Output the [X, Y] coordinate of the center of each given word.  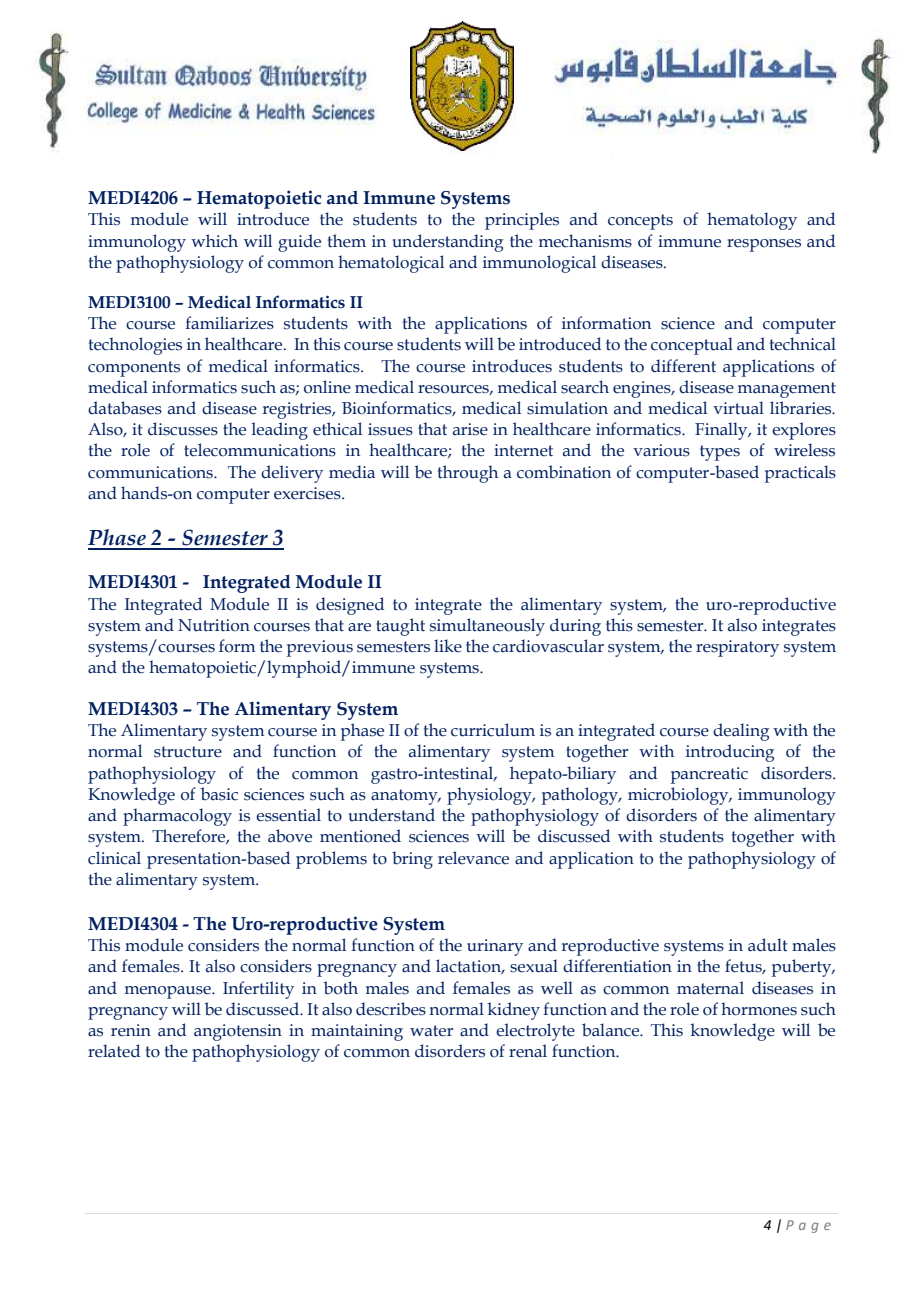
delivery [292, 474]
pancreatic [709, 775]
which [214, 241]
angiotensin [238, 1032]
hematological [391, 264]
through [468, 474]
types [720, 453]
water [431, 1031]
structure [188, 752]
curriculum [493, 730]
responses [764, 245]
